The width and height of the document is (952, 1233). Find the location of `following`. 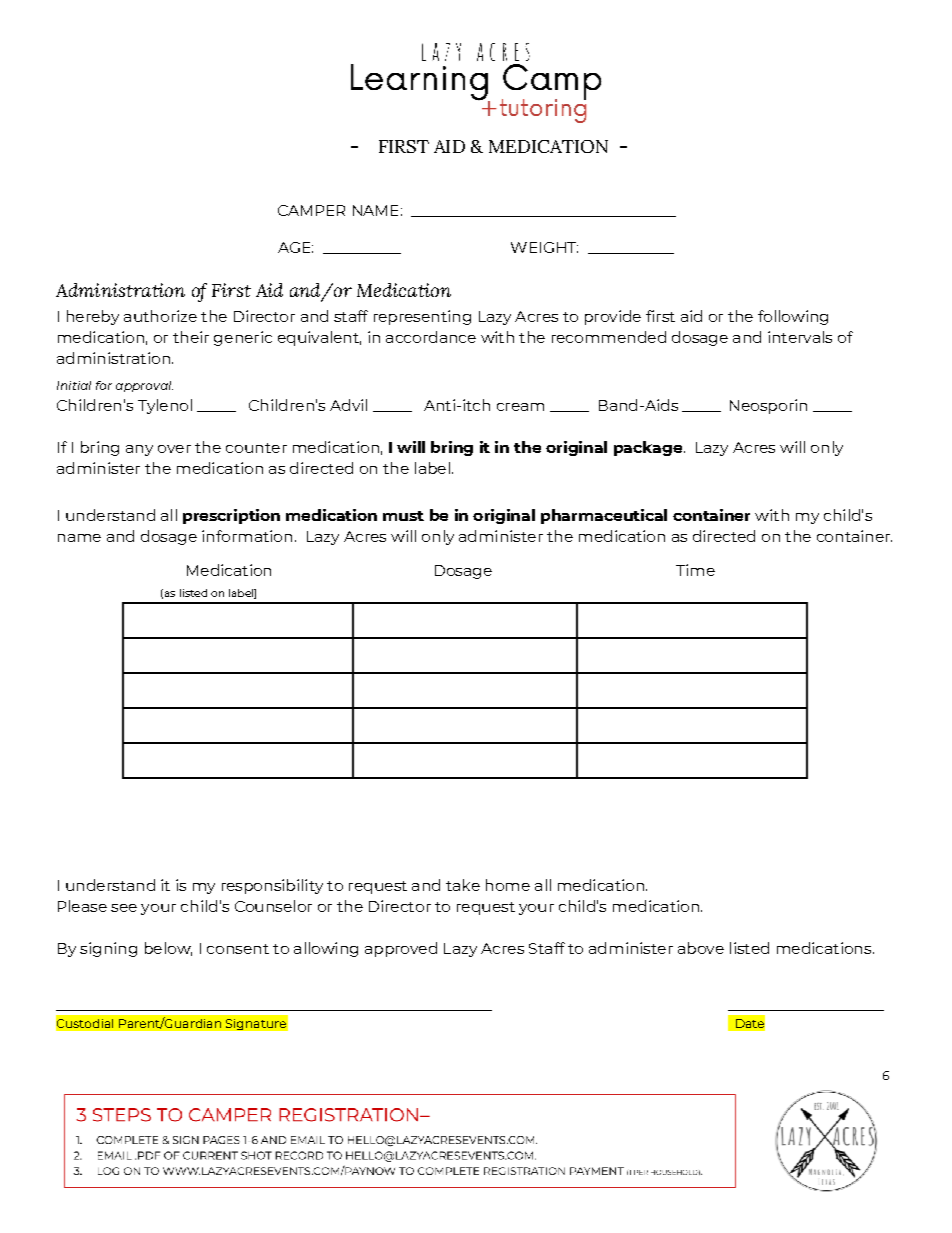

following is located at coordinates (793, 317).
